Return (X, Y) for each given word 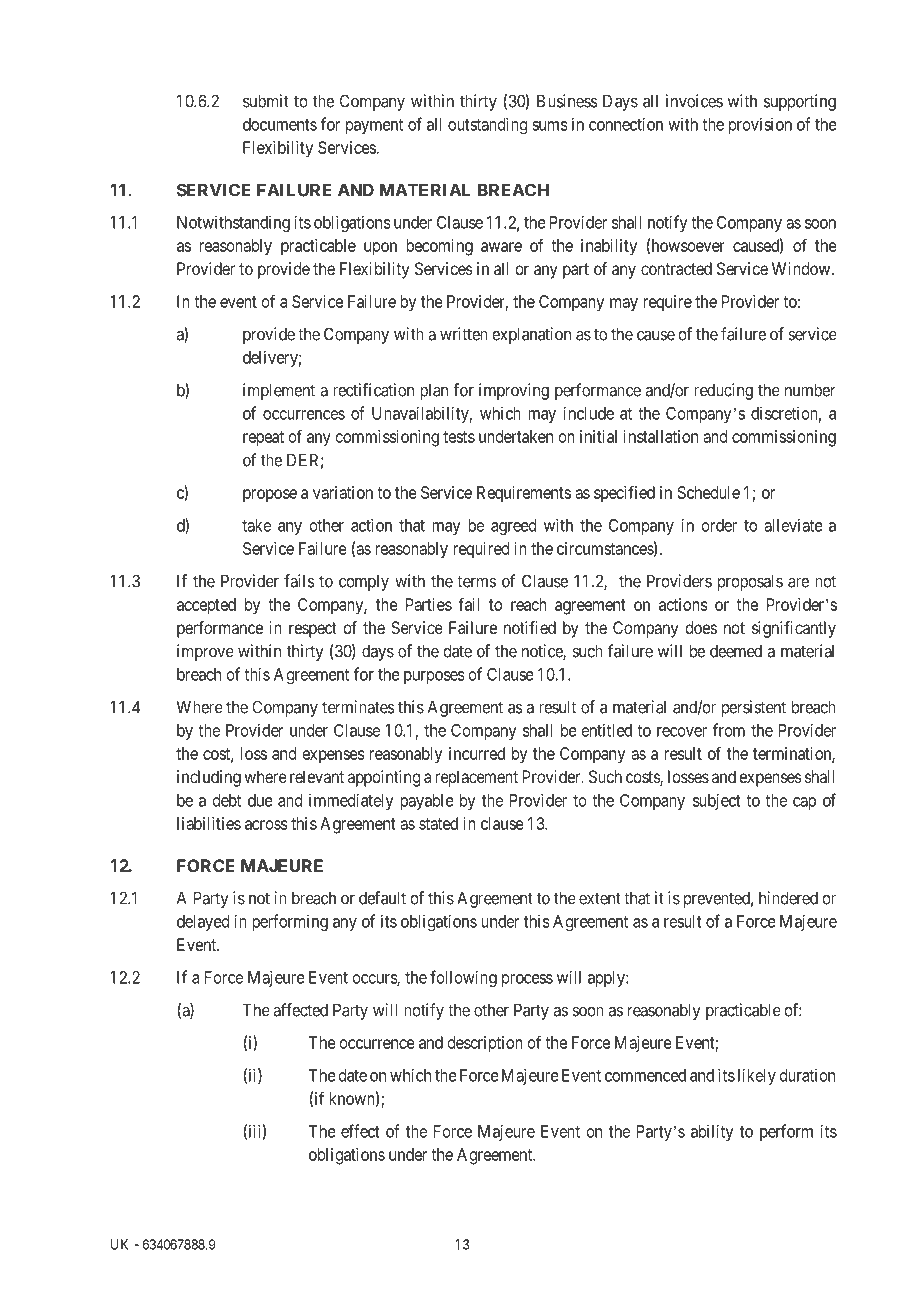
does (701, 627)
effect (360, 1131)
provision (760, 125)
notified (530, 627)
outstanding (487, 125)
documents (280, 124)
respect (313, 630)
